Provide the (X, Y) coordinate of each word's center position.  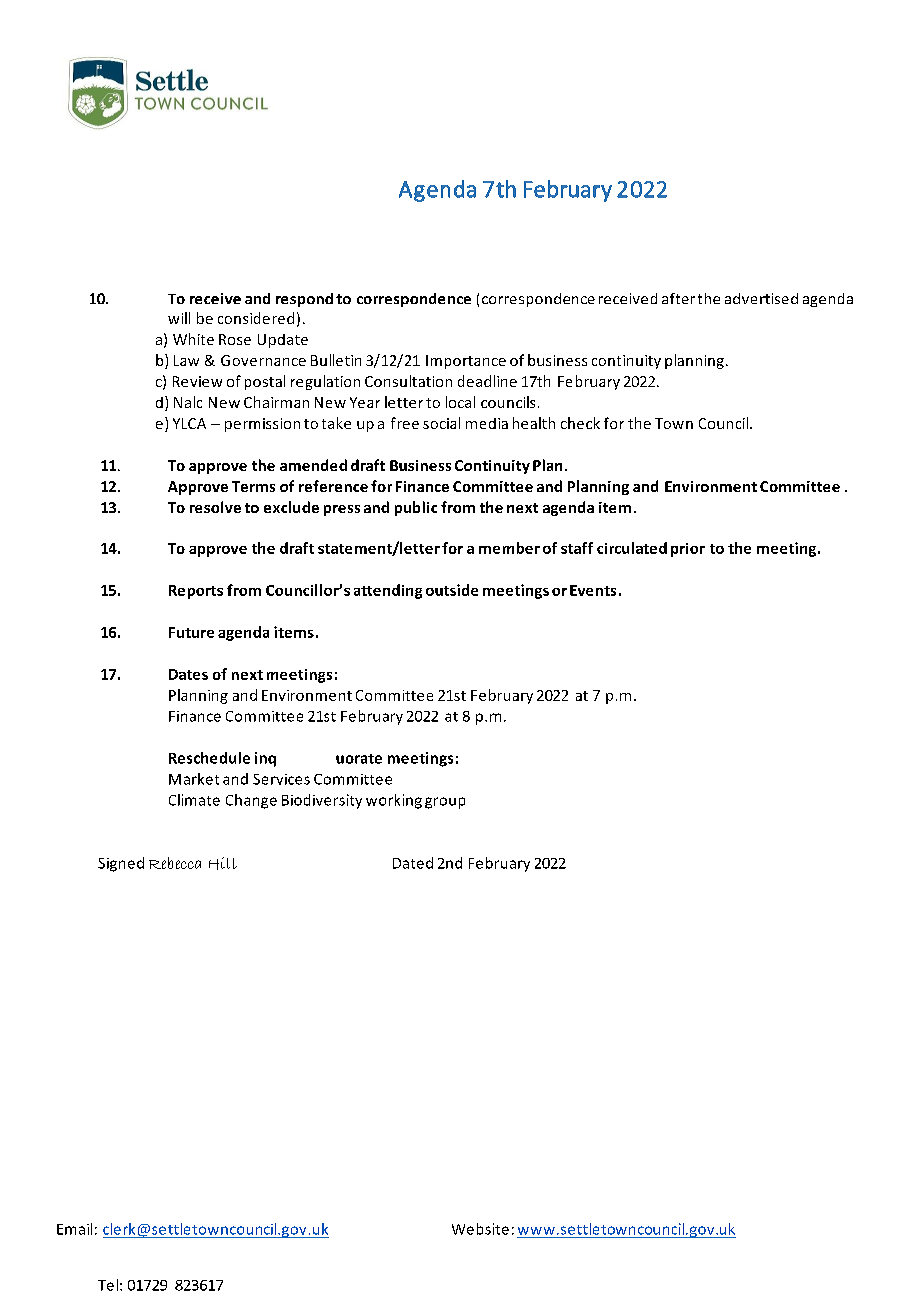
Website (480, 1229)
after (678, 298)
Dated (413, 863)
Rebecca (175, 863)
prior (688, 550)
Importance (466, 362)
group (445, 803)
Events (593, 590)
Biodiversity (322, 801)
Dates (188, 674)
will (179, 318)
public (416, 508)
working (394, 801)
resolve (215, 507)
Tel (108, 1285)
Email (74, 1229)
